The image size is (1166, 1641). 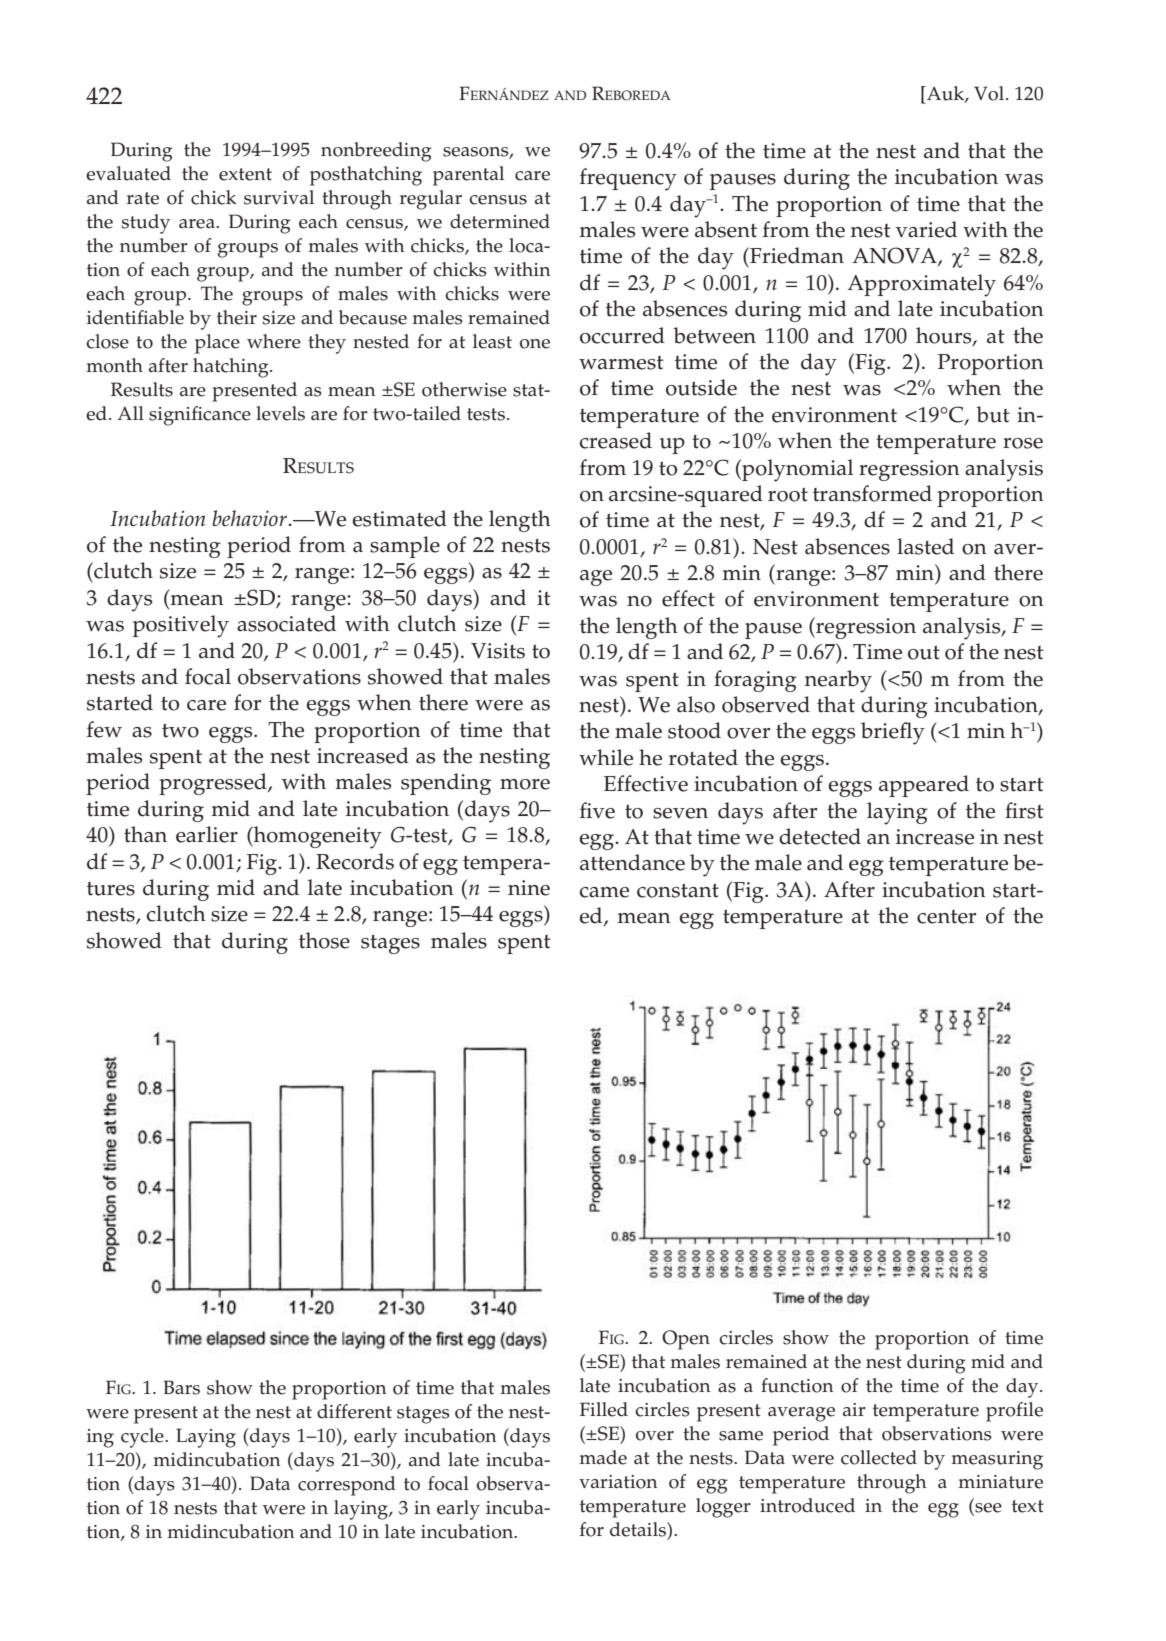 What do you see at coordinates (347, 1486) in the document?
I see `correspond` at bounding box center [347, 1486].
